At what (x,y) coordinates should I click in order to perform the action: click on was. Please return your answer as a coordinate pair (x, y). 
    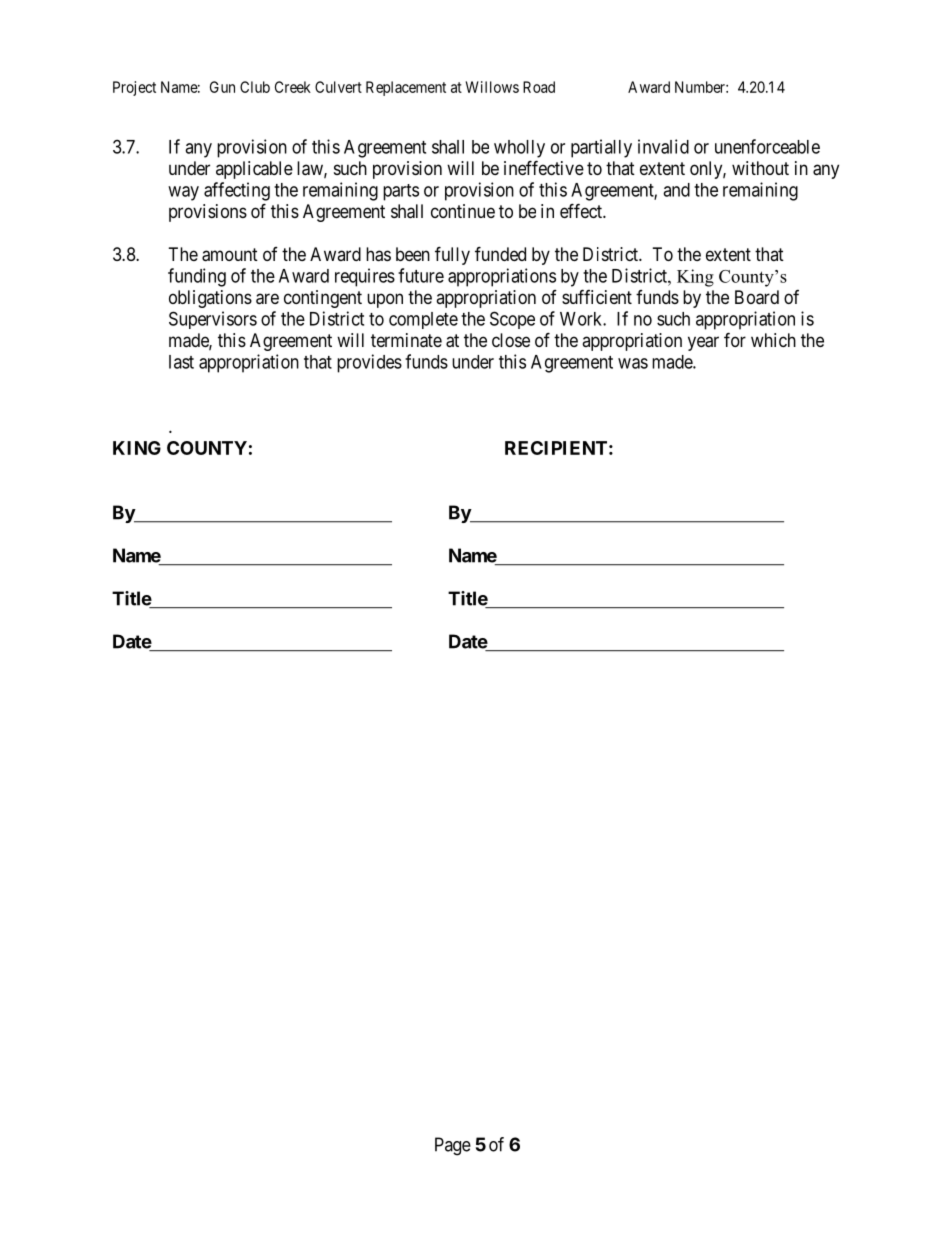
    Looking at the image, I should click on (633, 363).
